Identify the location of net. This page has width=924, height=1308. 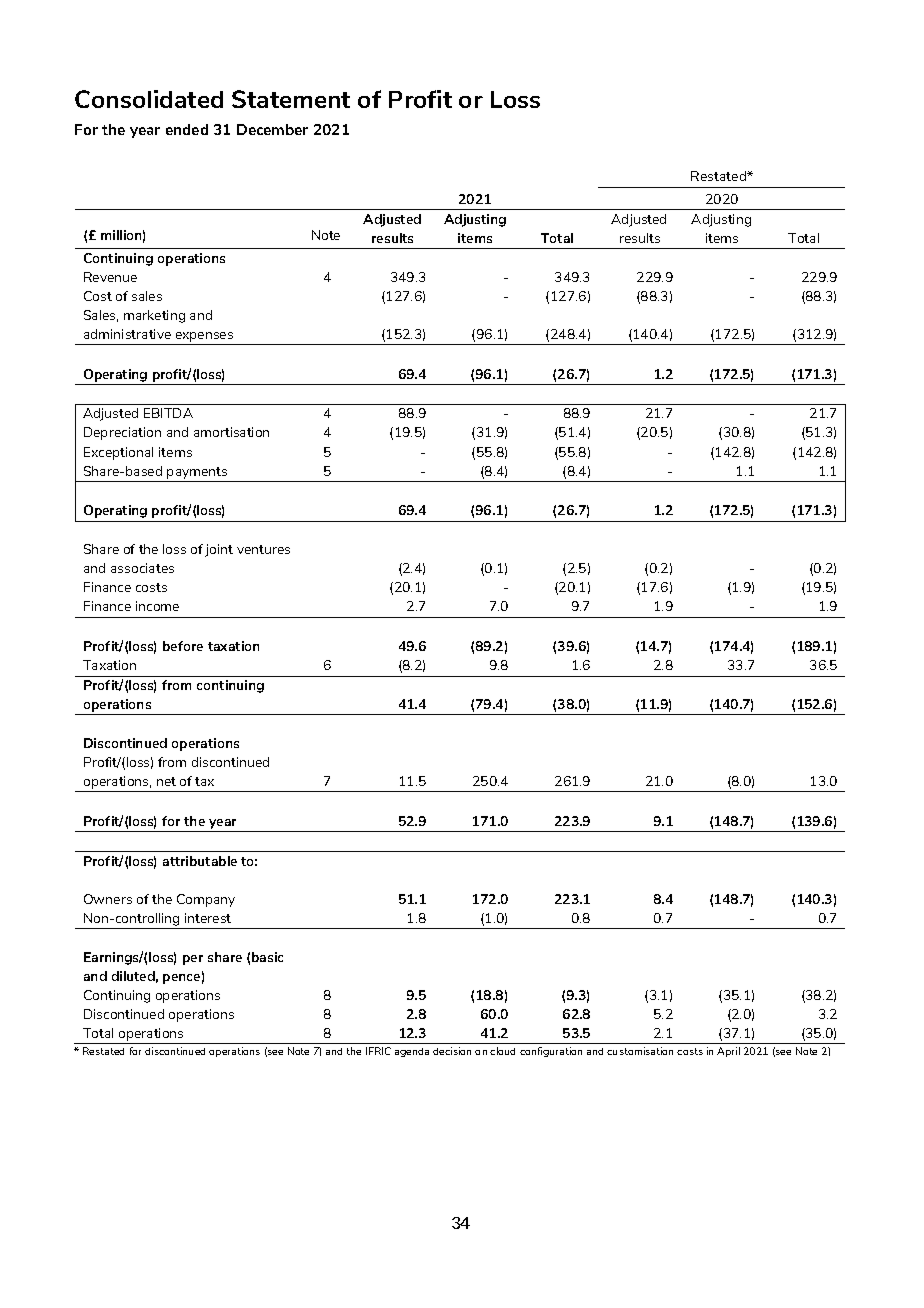
(166, 781).
